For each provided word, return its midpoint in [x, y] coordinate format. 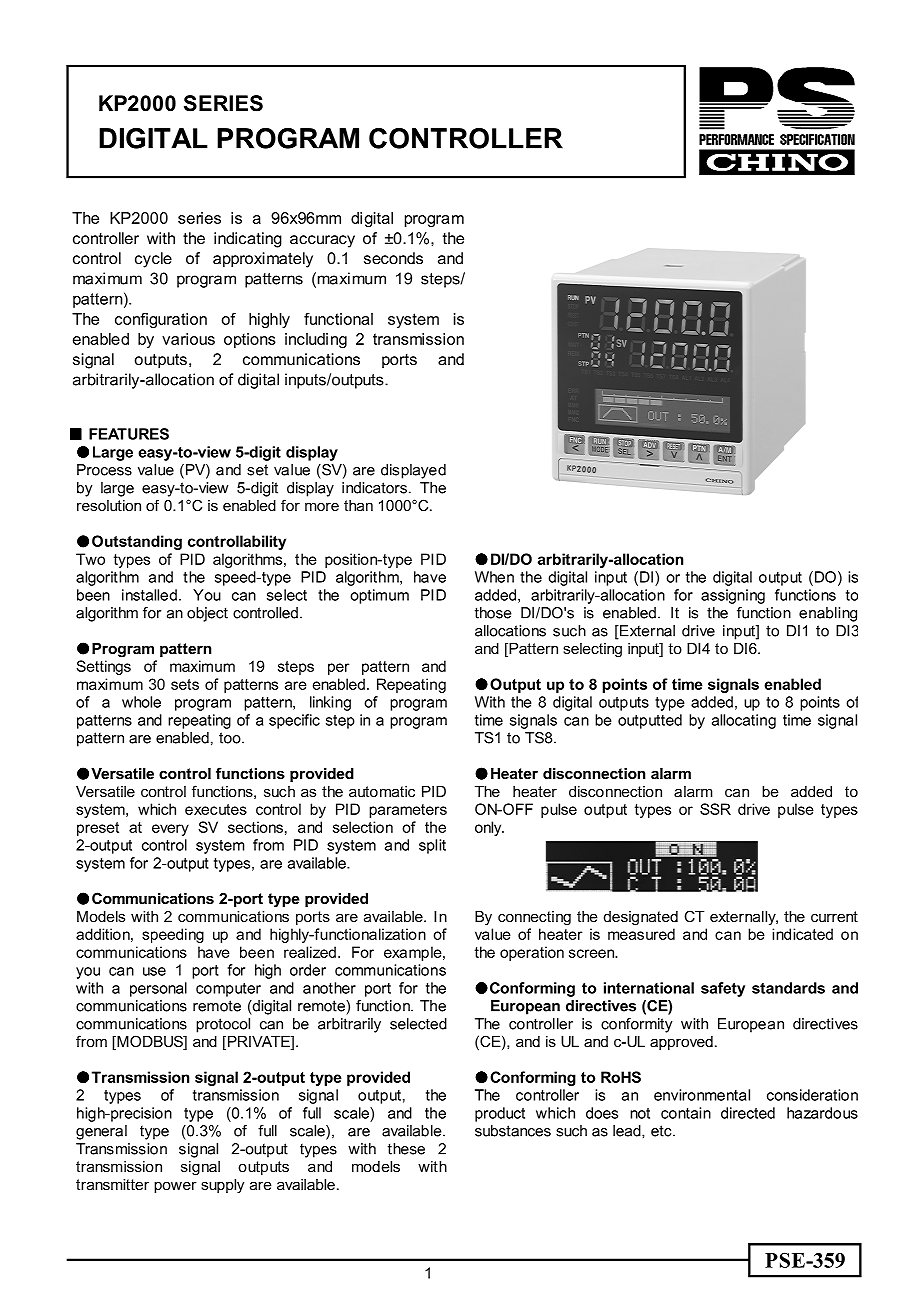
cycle [153, 260]
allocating [744, 721]
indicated [802, 934]
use [154, 971]
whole [141, 702]
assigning [733, 596]
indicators [374, 488]
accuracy [322, 241]
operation [532, 953]
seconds [393, 258]
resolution [109, 505]
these [406, 1149]
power [175, 1187]
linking [330, 703]
